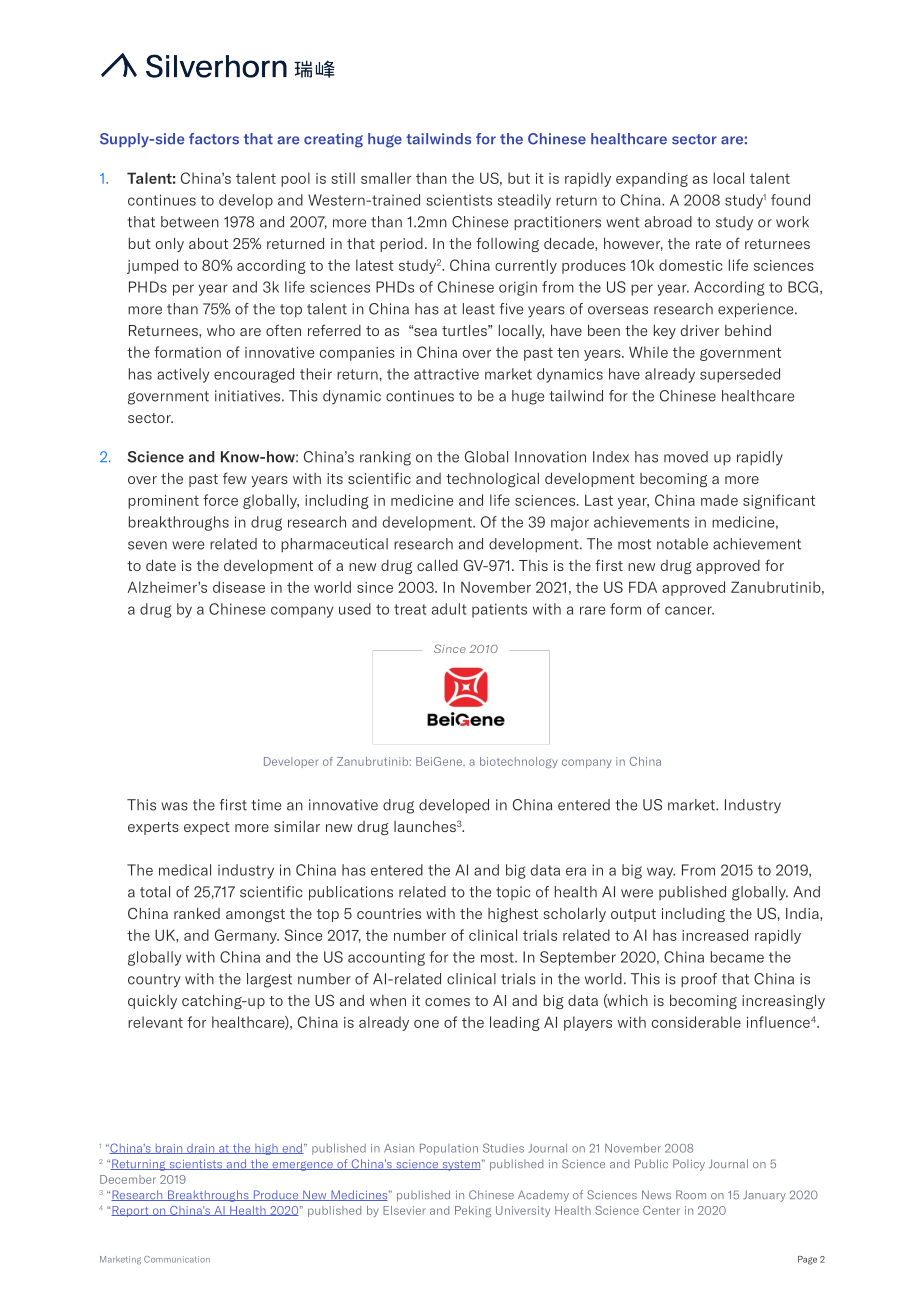 This screenshot has width=924, height=1308. Describe the element at coordinates (239, 587) in the screenshot. I see `disease` at that location.
